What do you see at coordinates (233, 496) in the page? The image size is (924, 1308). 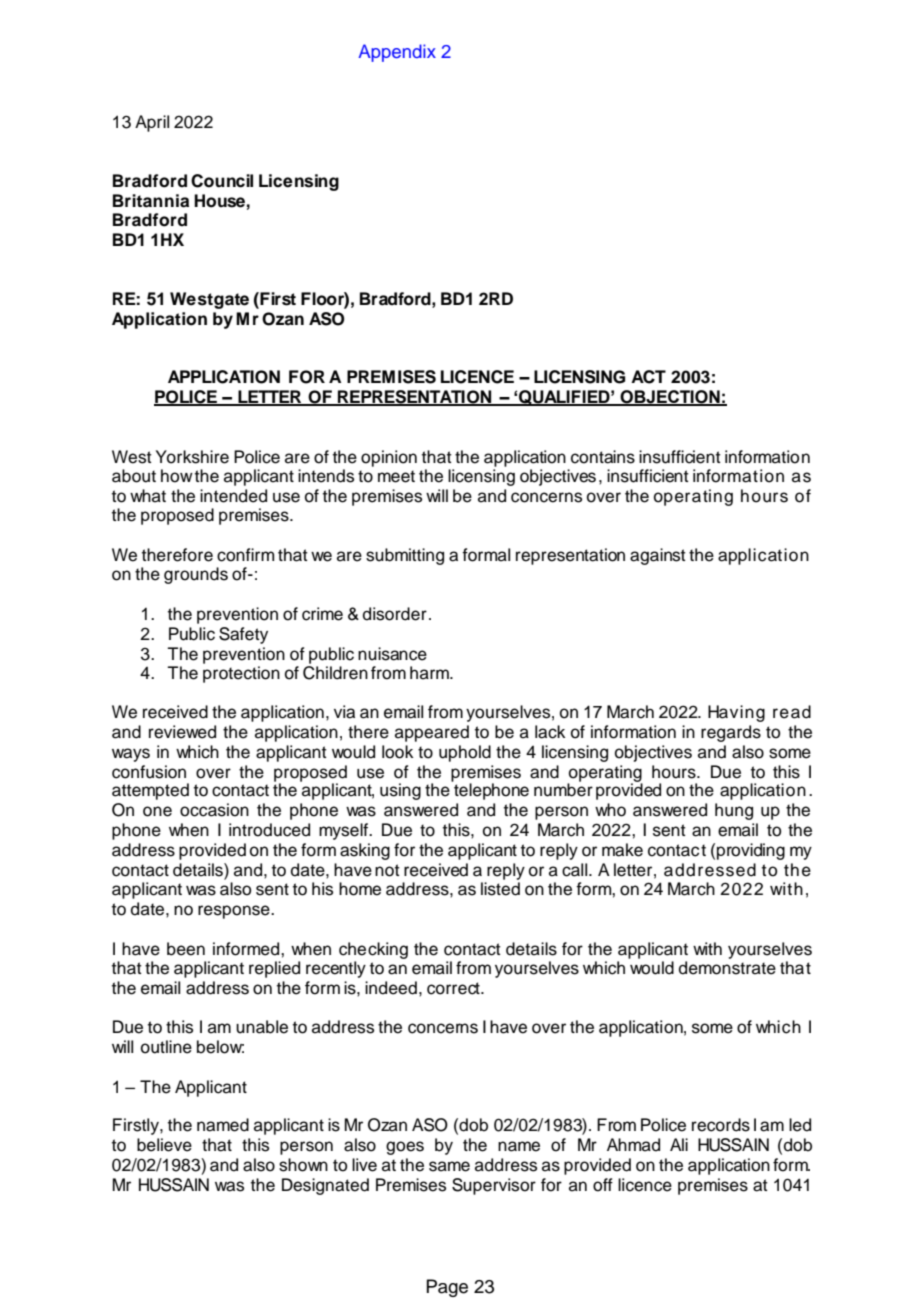 I see `intended` at bounding box center [233, 496].
